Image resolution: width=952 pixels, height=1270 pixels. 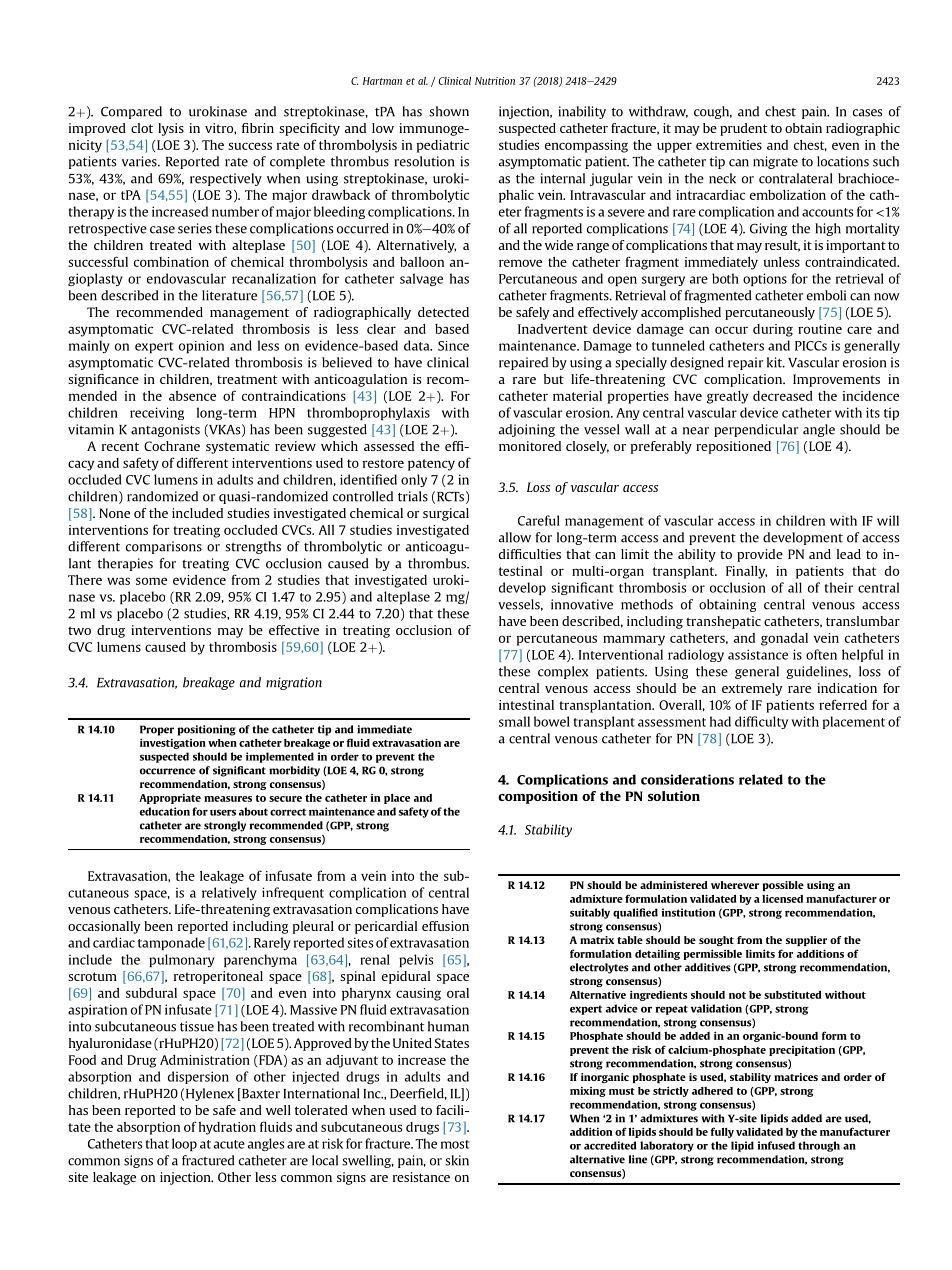 What do you see at coordinates (449, 111) in the page?
I see `shown` at bounding box center [449, 111].
